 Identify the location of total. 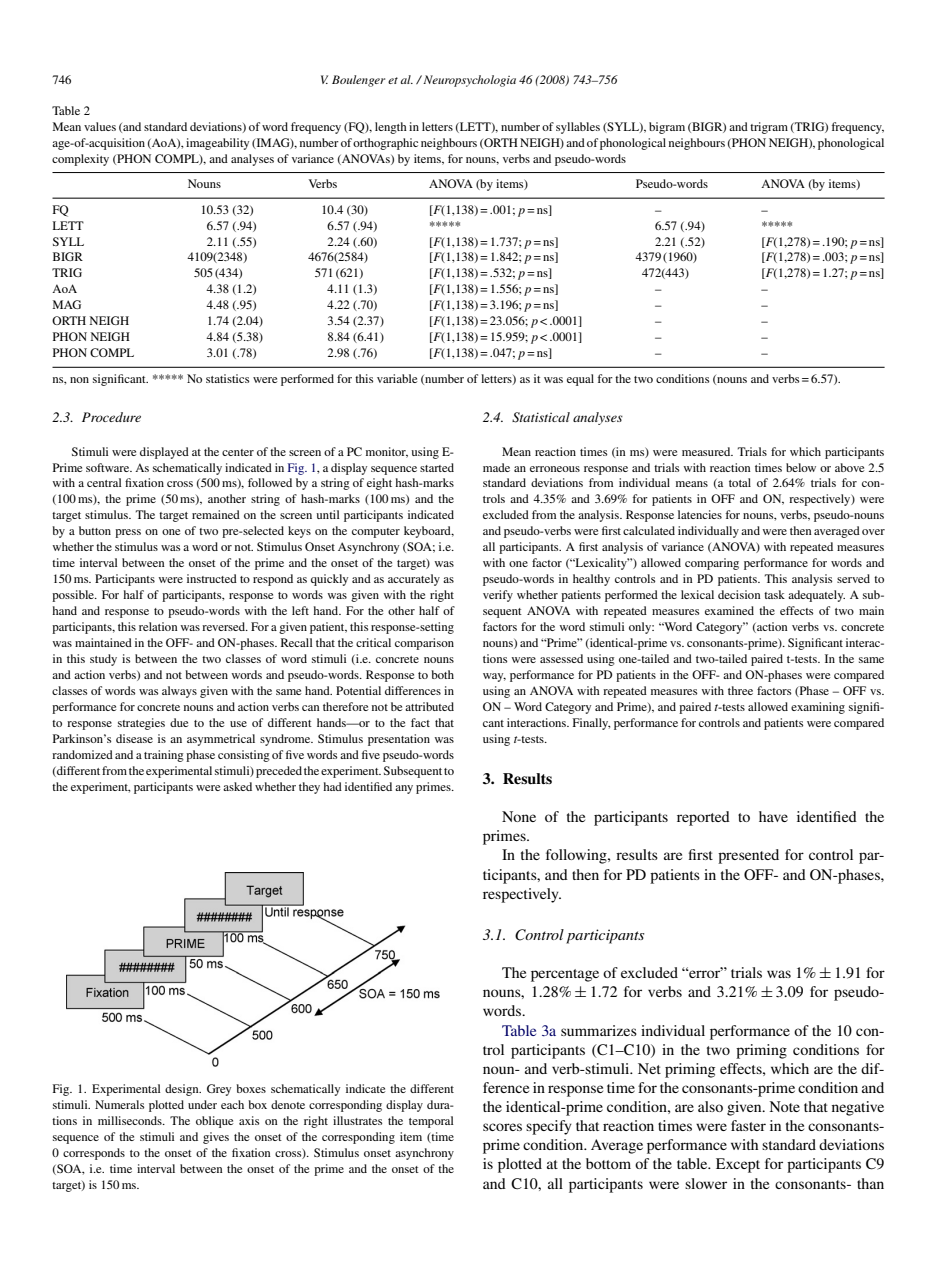
(740, 482).
